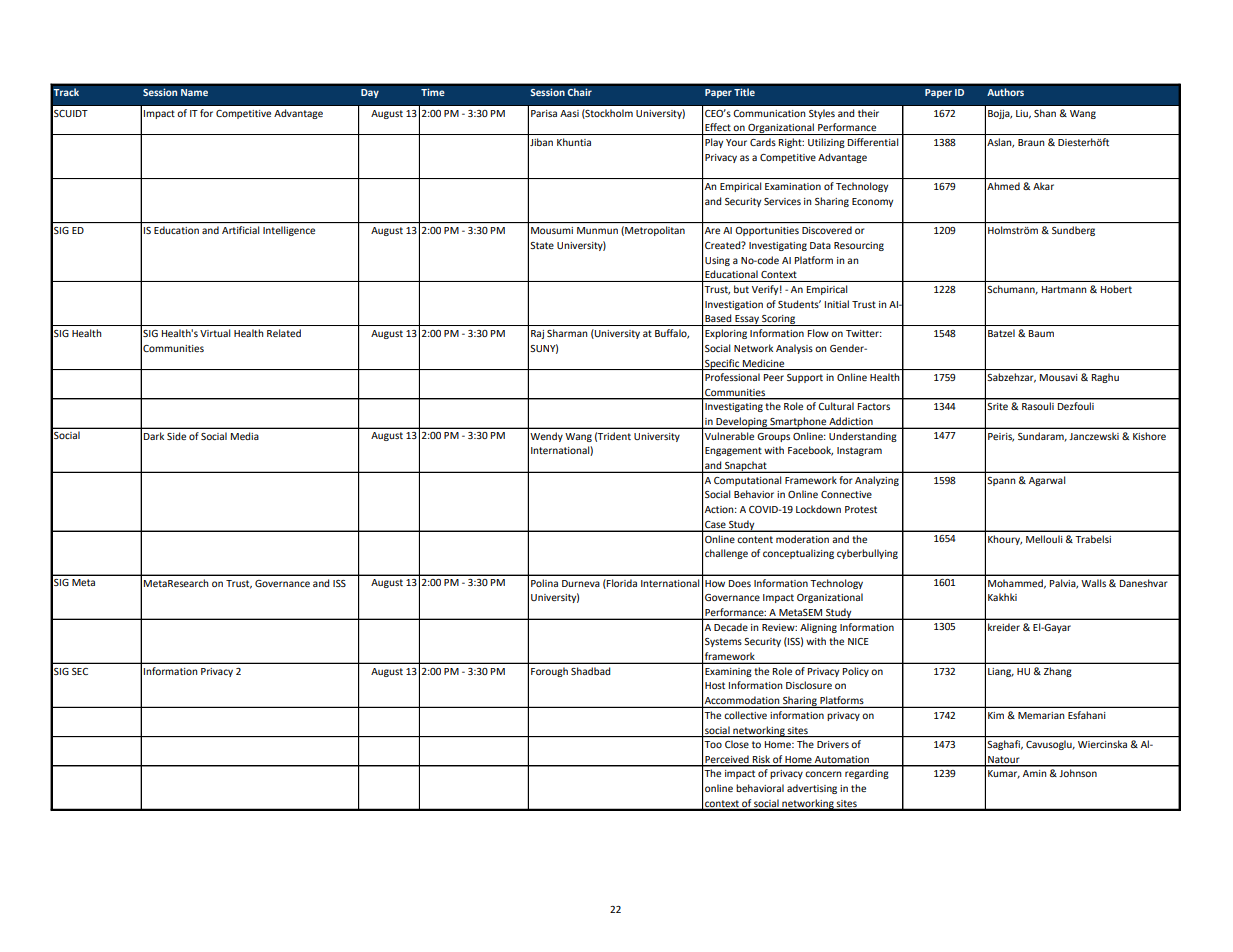 The image size is (1233, 952). What do you see at coordinates (737, 744) in the screenshot?
I see `Close` at bounding box center [737, 744].
